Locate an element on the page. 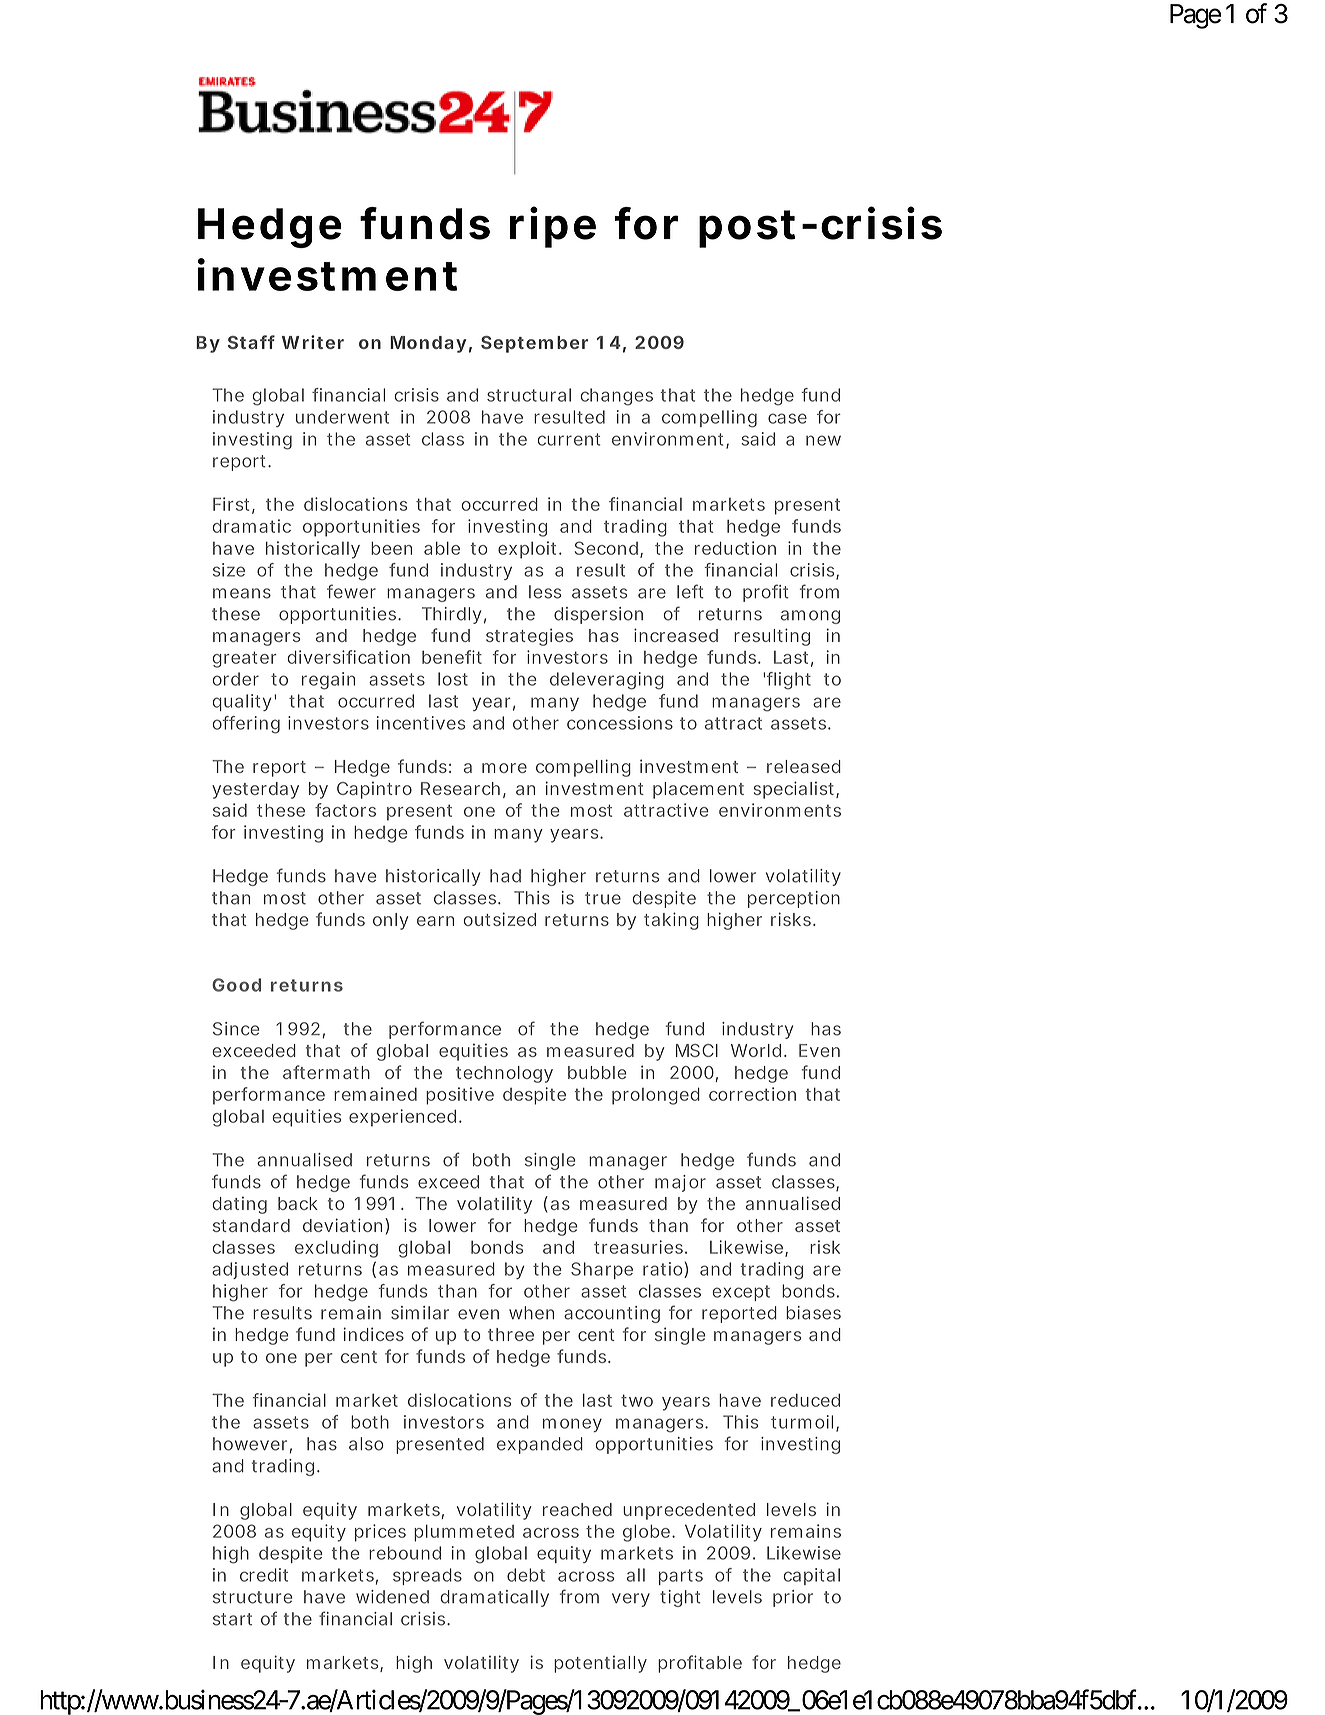 The width and height of the document is (1325, 1715). had is located at coordinates (505, 876).
